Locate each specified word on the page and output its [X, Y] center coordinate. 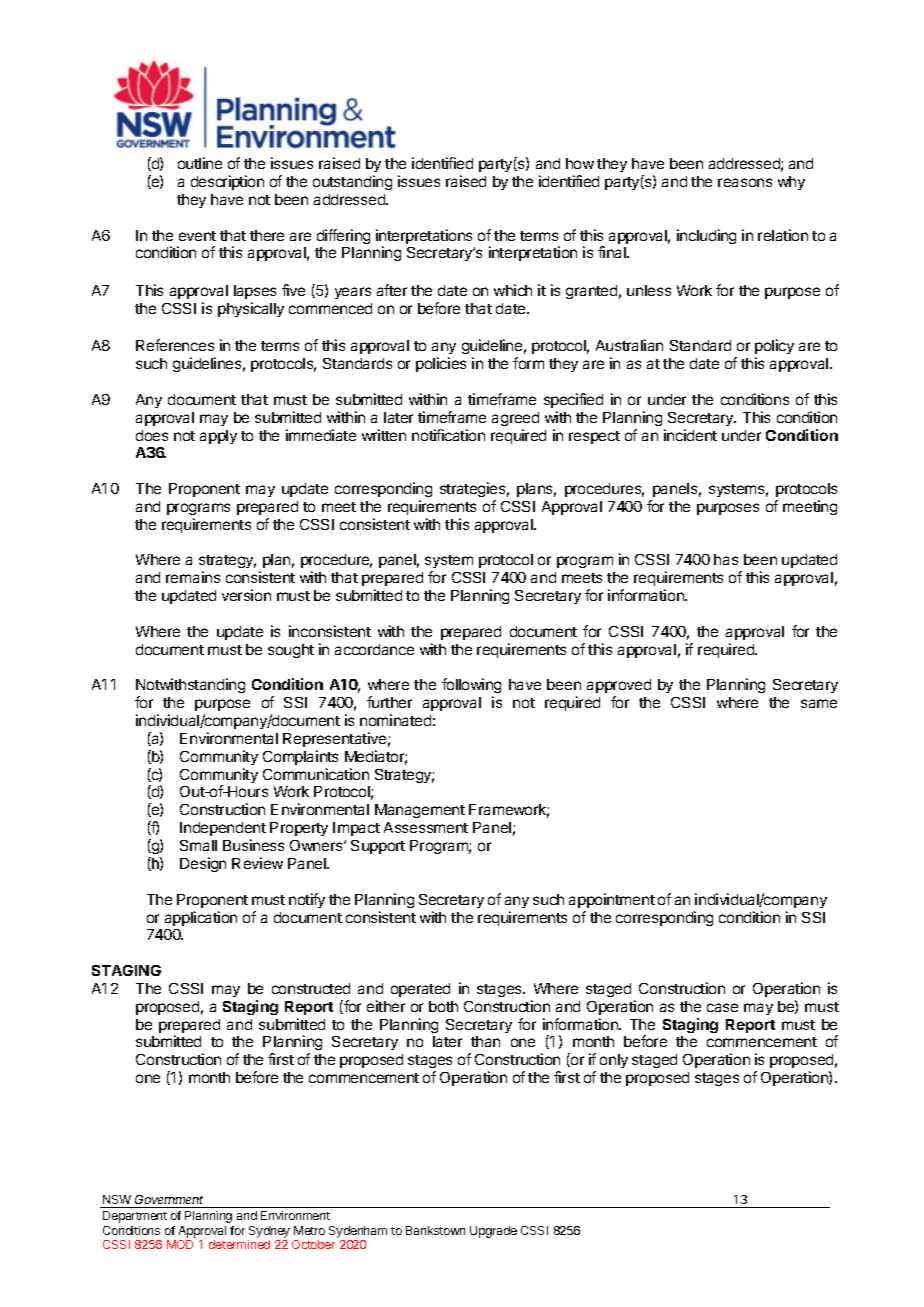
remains [193, 577]
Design [203, 864]
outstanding [352, 182]
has [726, 559]
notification [448, 435]
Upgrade [493, 1232]
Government [169, 1199]
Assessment [426, 827]
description [227, 182]
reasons [745, 182]
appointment [612, 900]
